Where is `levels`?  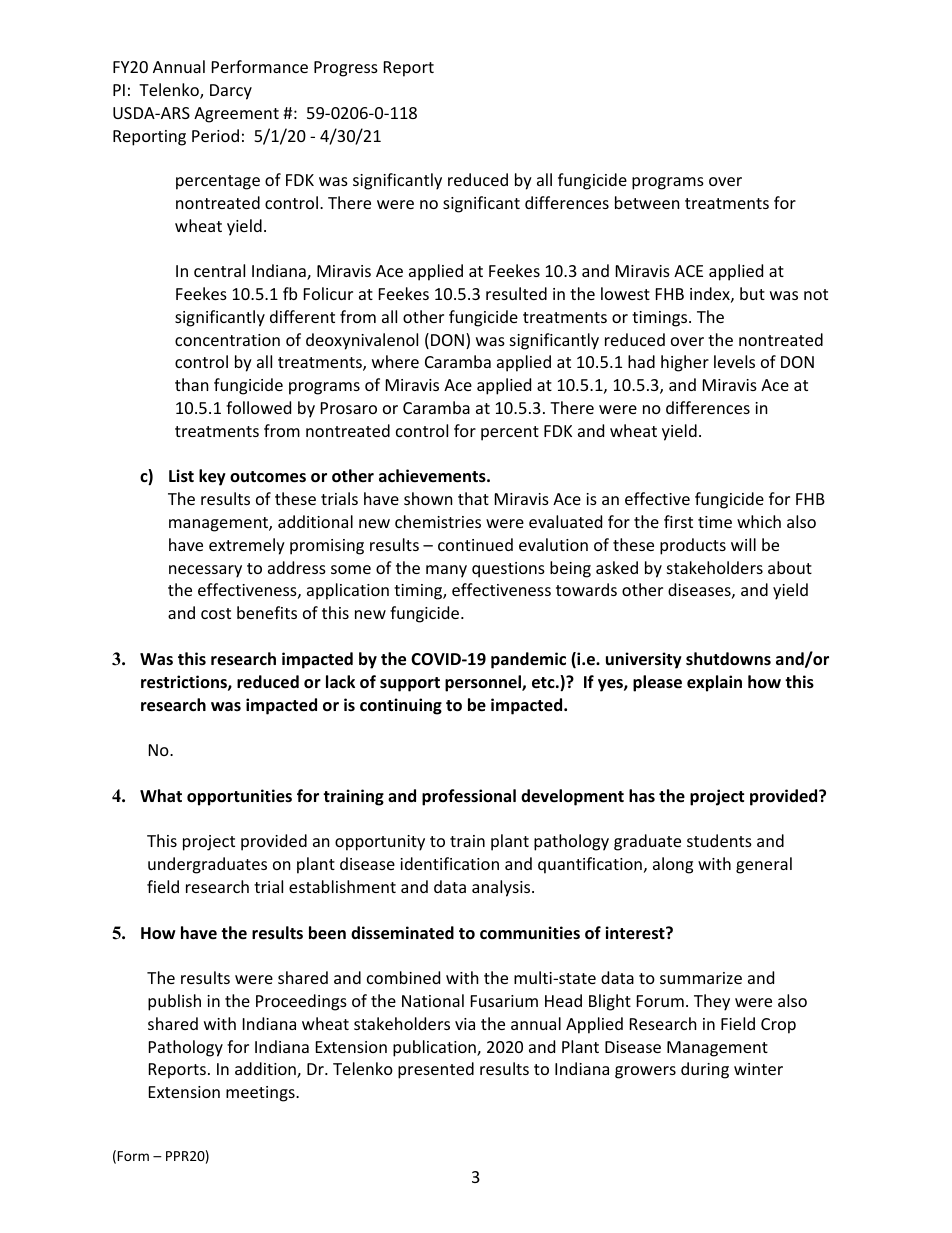
levels is located at coordinates (734, 361).
